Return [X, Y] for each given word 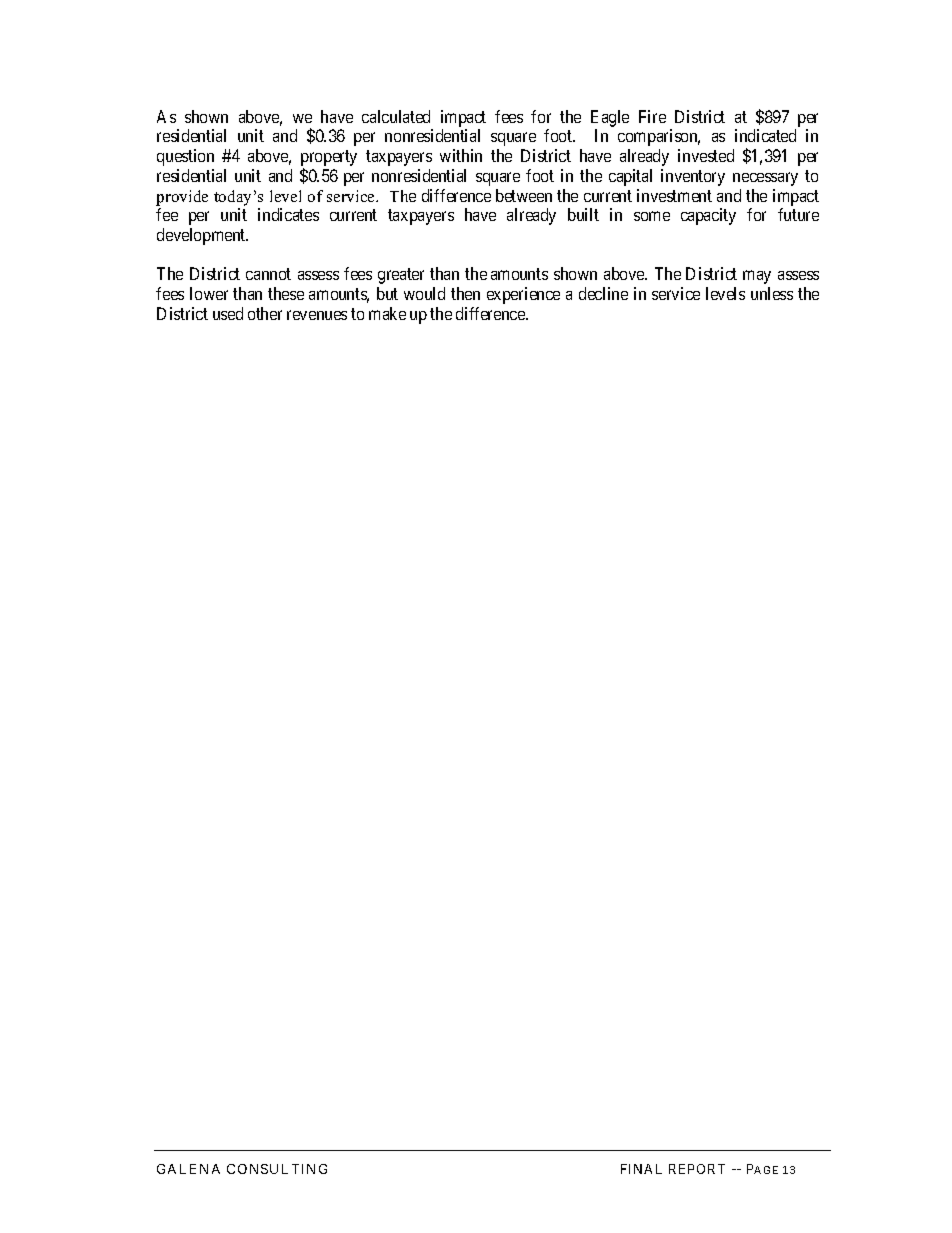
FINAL [641, 1169]
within [461, 155]
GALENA [188, 1169]
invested [706, 155]
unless [772, 293]
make [387, 313]
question [185, 157]
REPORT [697, 1169]
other [265, 313]
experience [523, 295]
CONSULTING [277, 1169]
